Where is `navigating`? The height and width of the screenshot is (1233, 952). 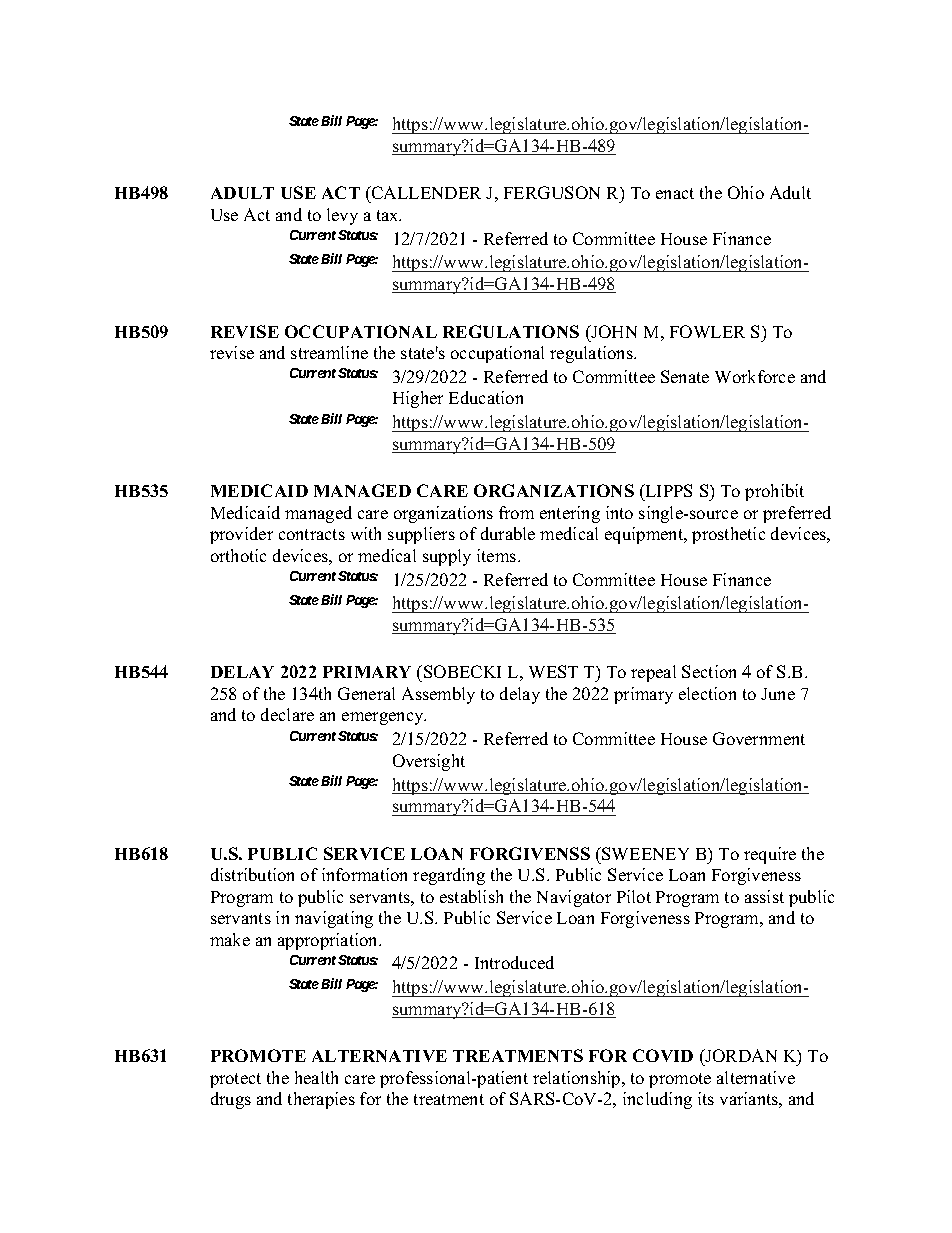
navigating is located at coordinates (334, 919).
